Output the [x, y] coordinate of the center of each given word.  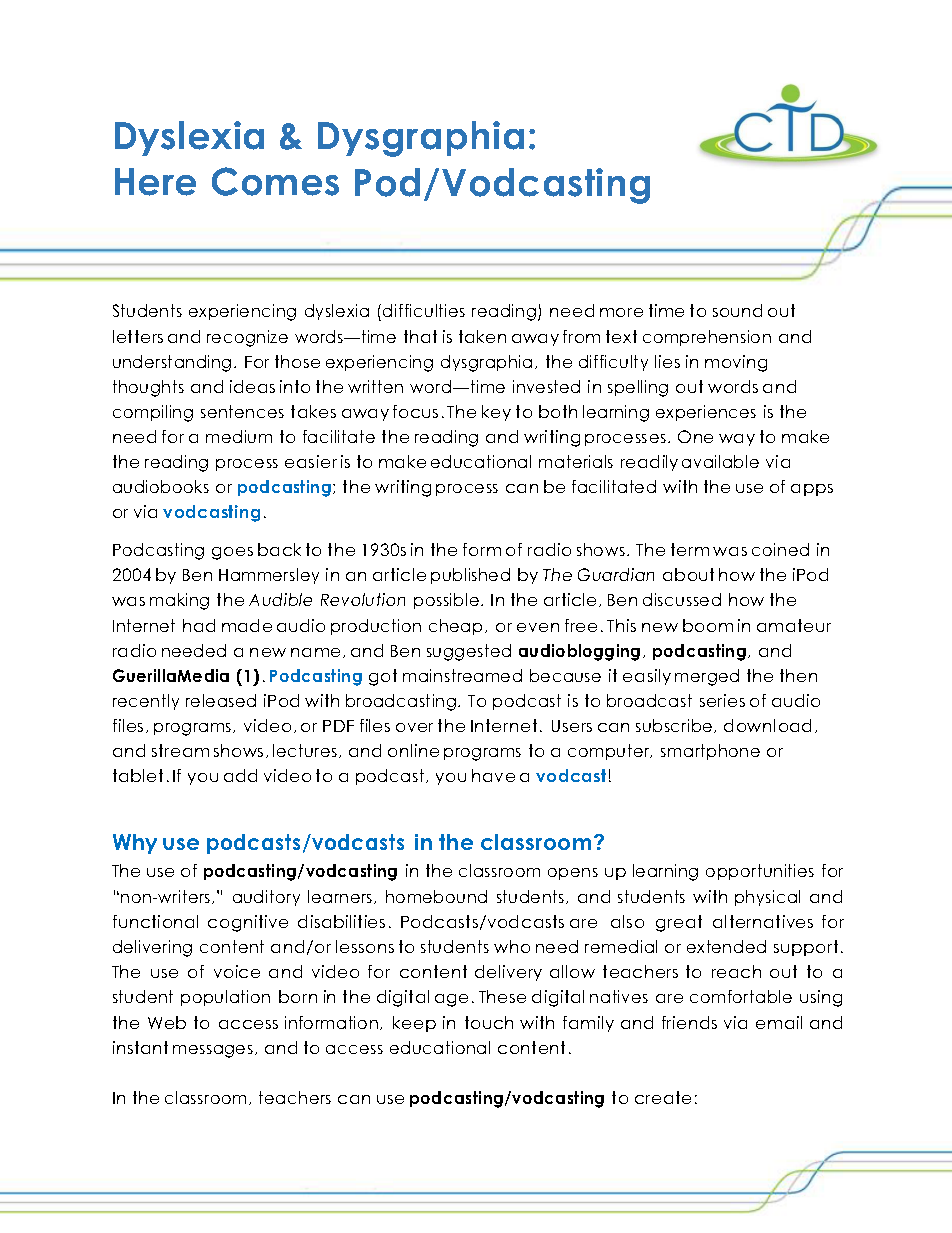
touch [489, 1022]
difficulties [424, 310]
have [493, 775]
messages [213, 1051]
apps [812, 490]
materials [576, 461]
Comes [275, 181]
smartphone [710, 752]
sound [737, 310]
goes [232, 553]
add [240, 775]
